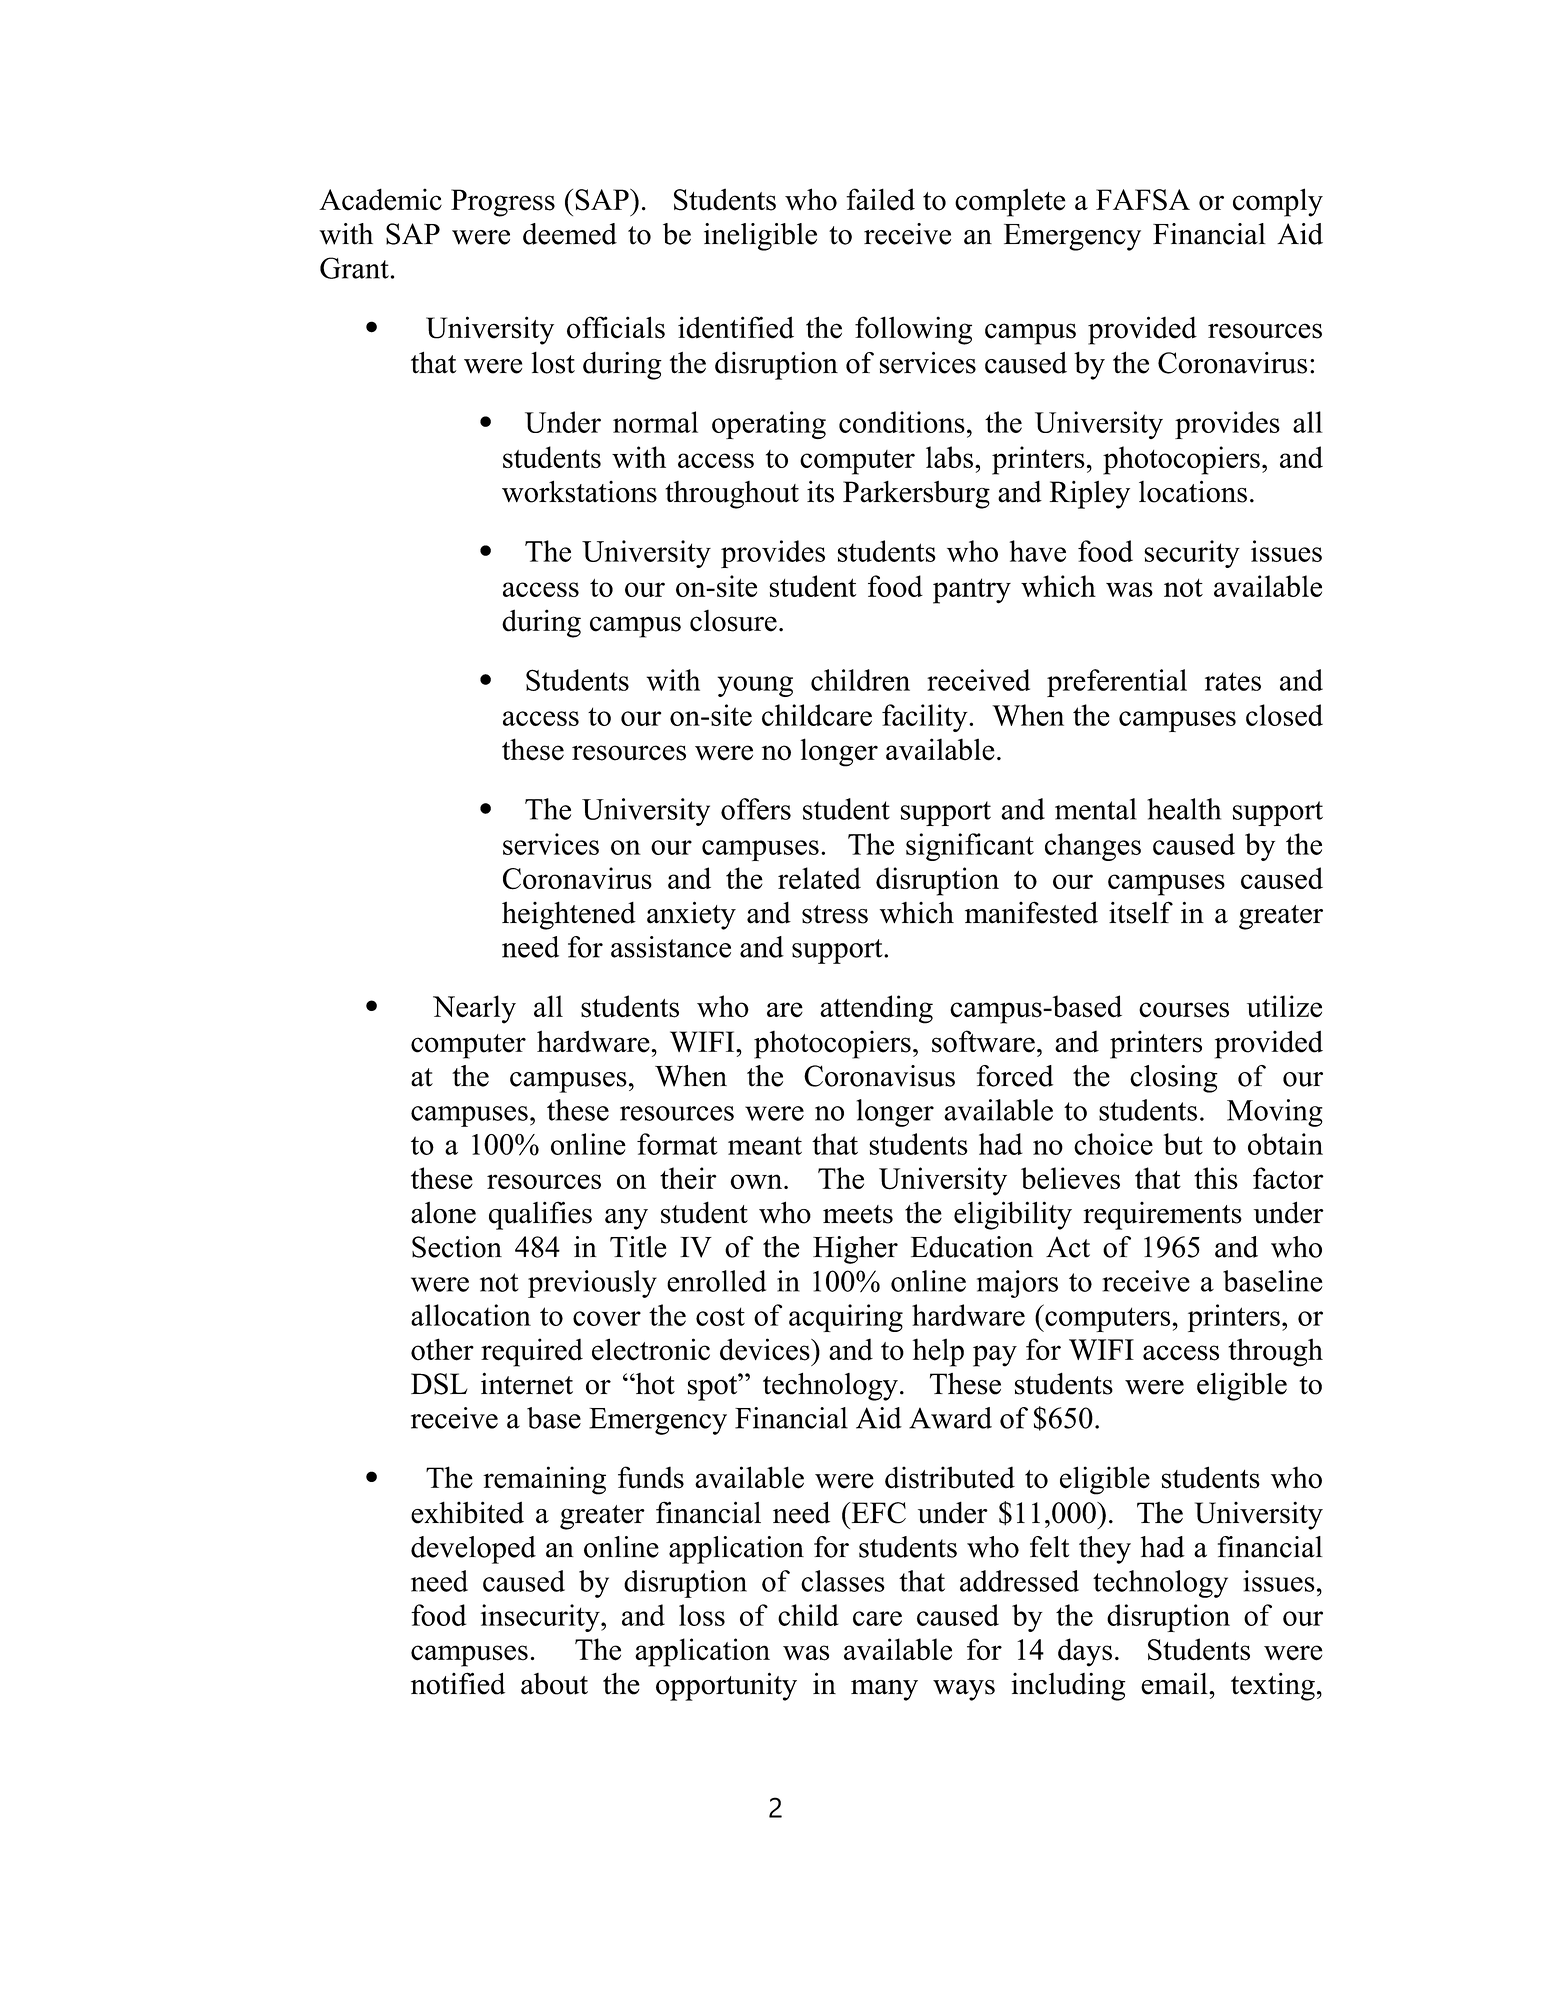  I want to click on email, so click(1175, 1683).
